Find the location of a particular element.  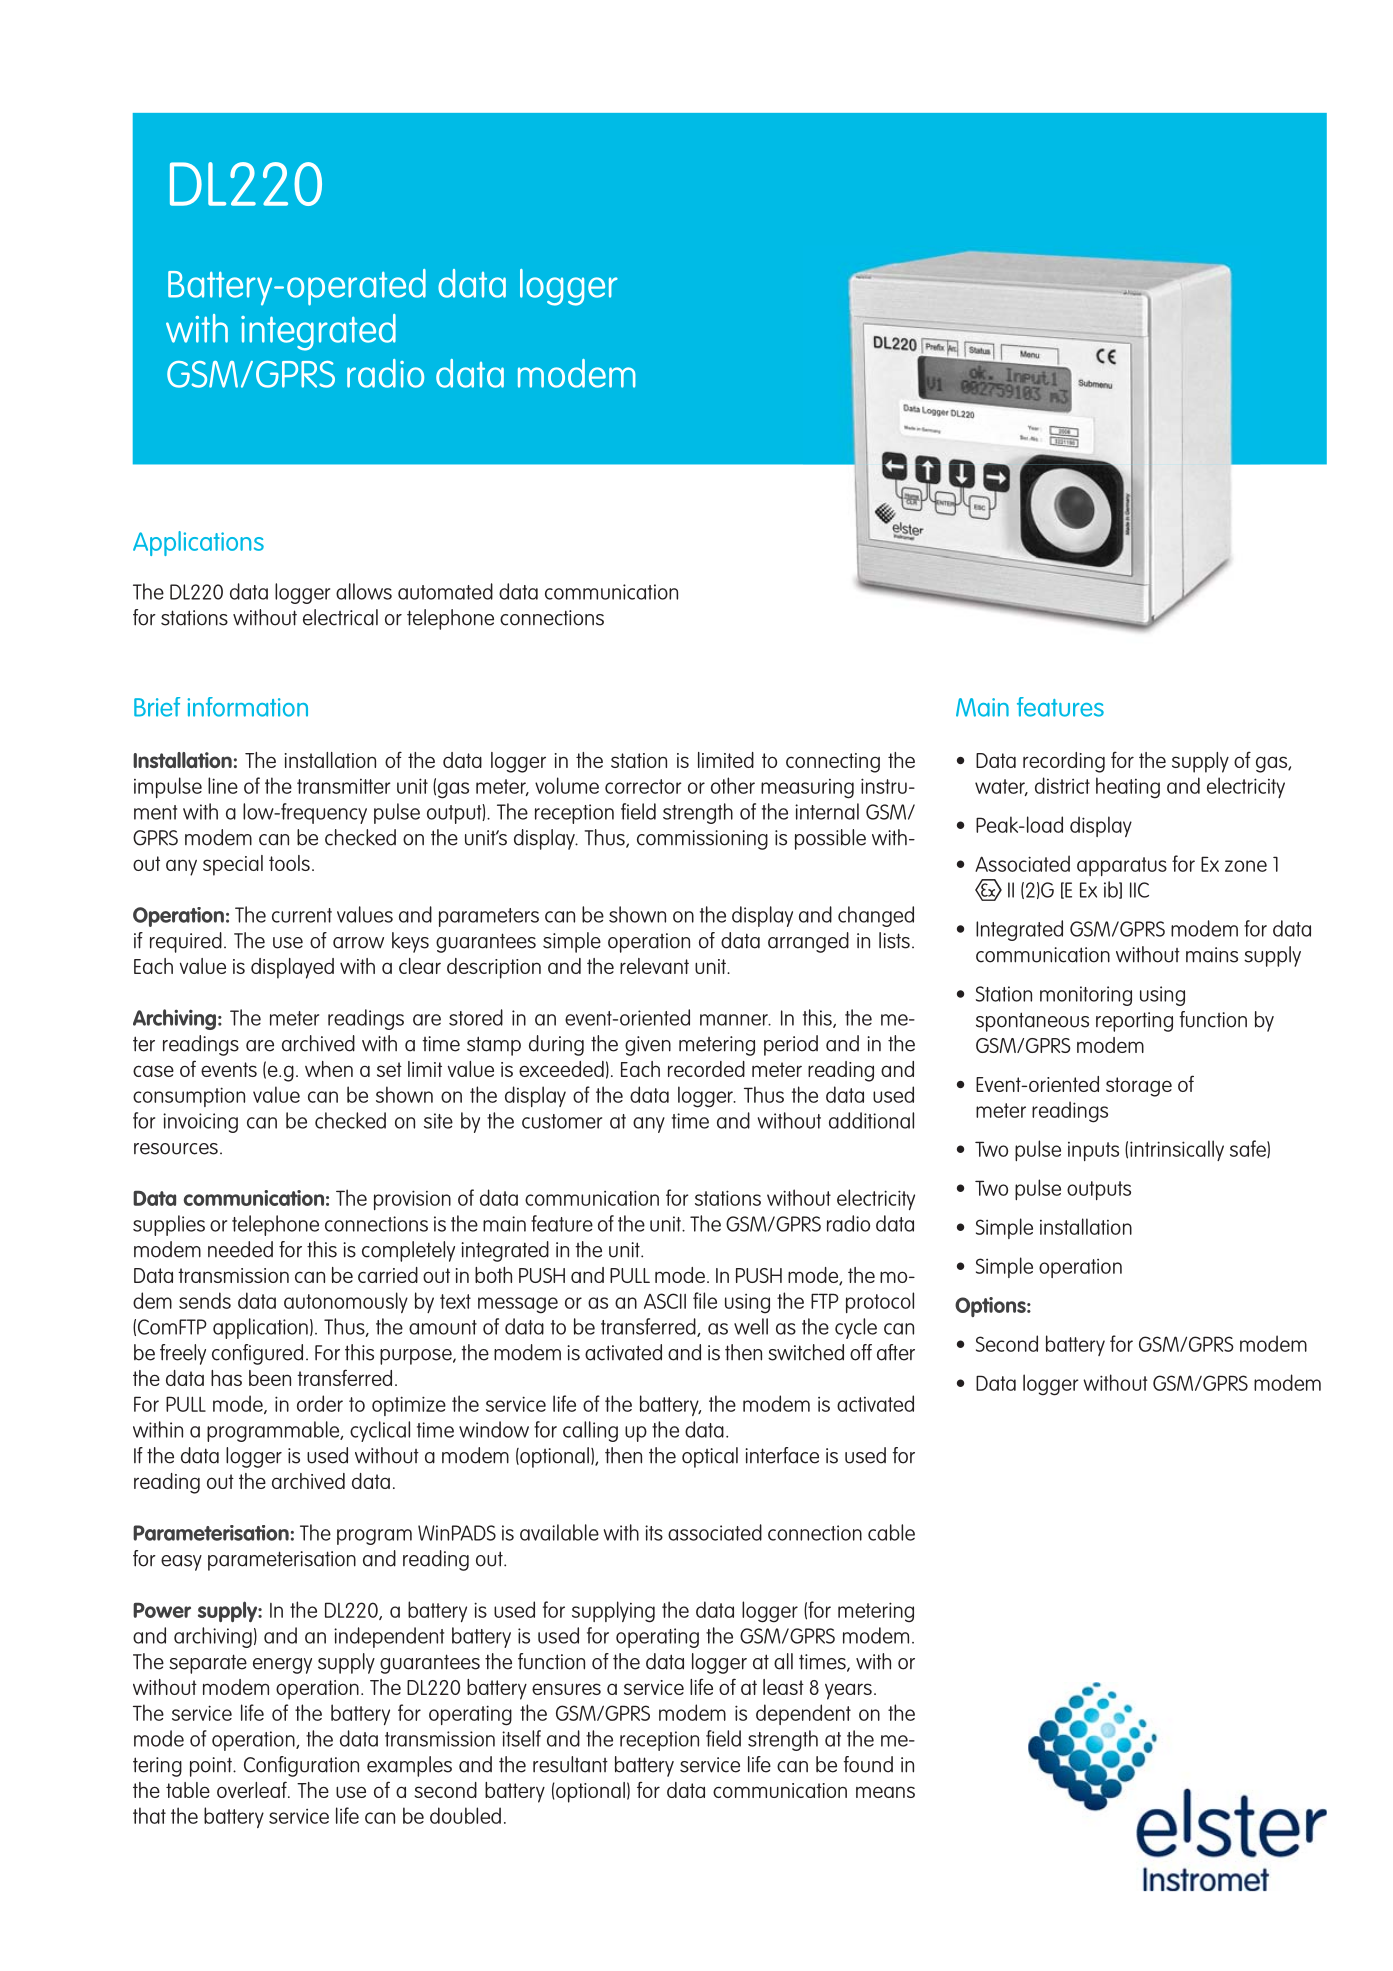

inputs is located at coordinates (1093, 1151).
